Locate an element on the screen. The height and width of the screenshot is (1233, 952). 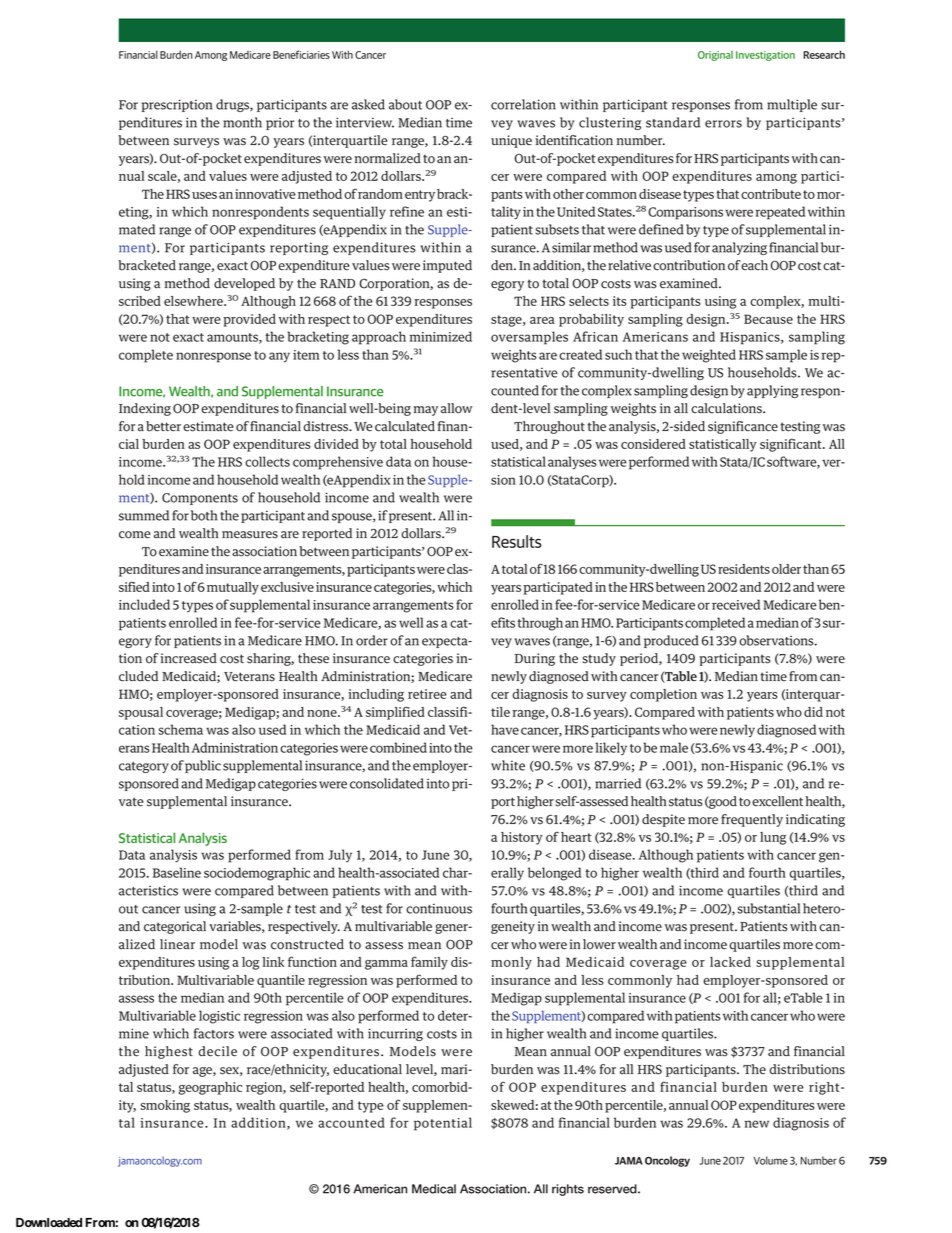
about is located at coordinates (405, 104).
